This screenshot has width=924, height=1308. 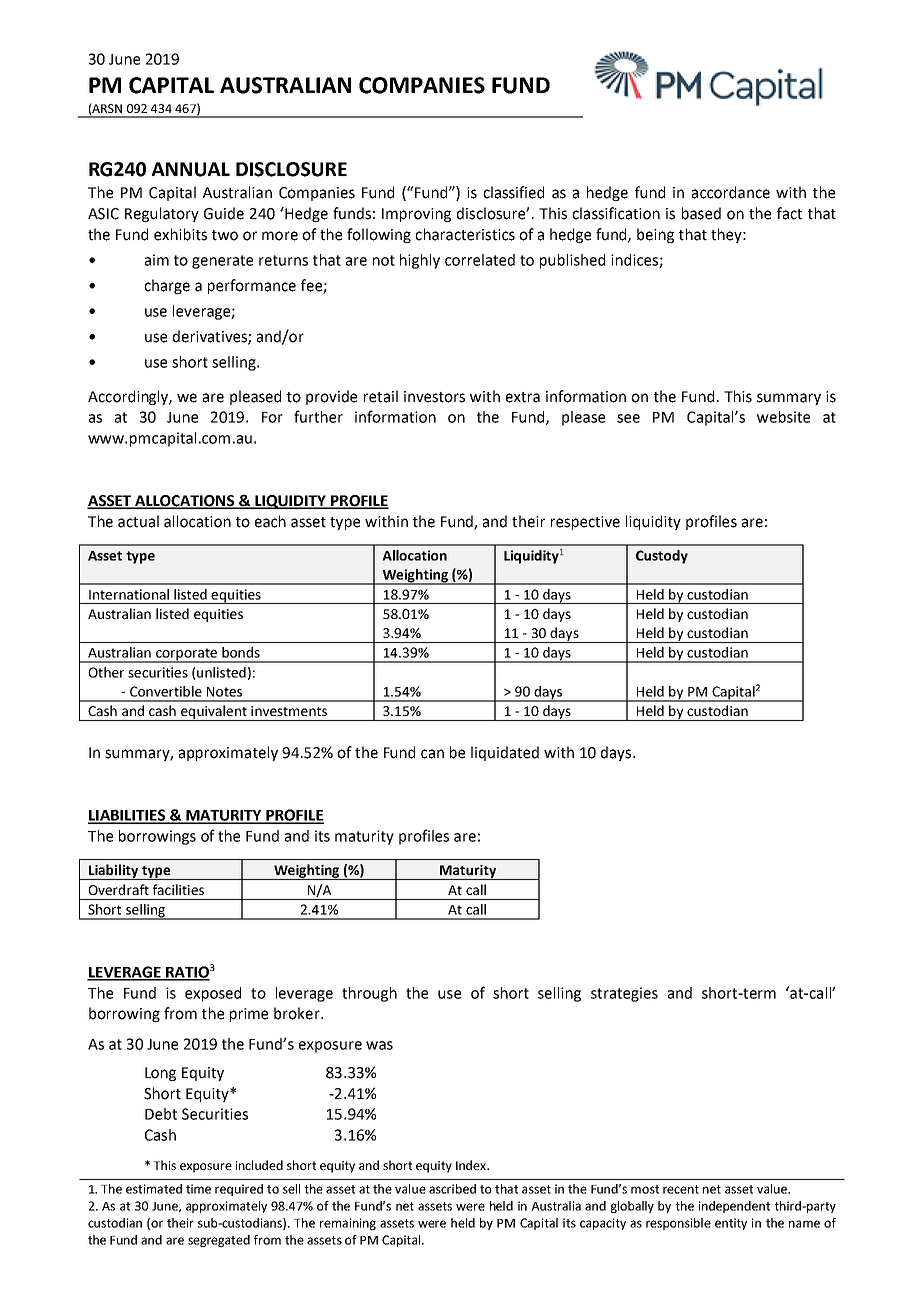 What do you see at coordinates (416, 215) in the screenshot?
I see `Improving` at bounding box center [416, 215].
